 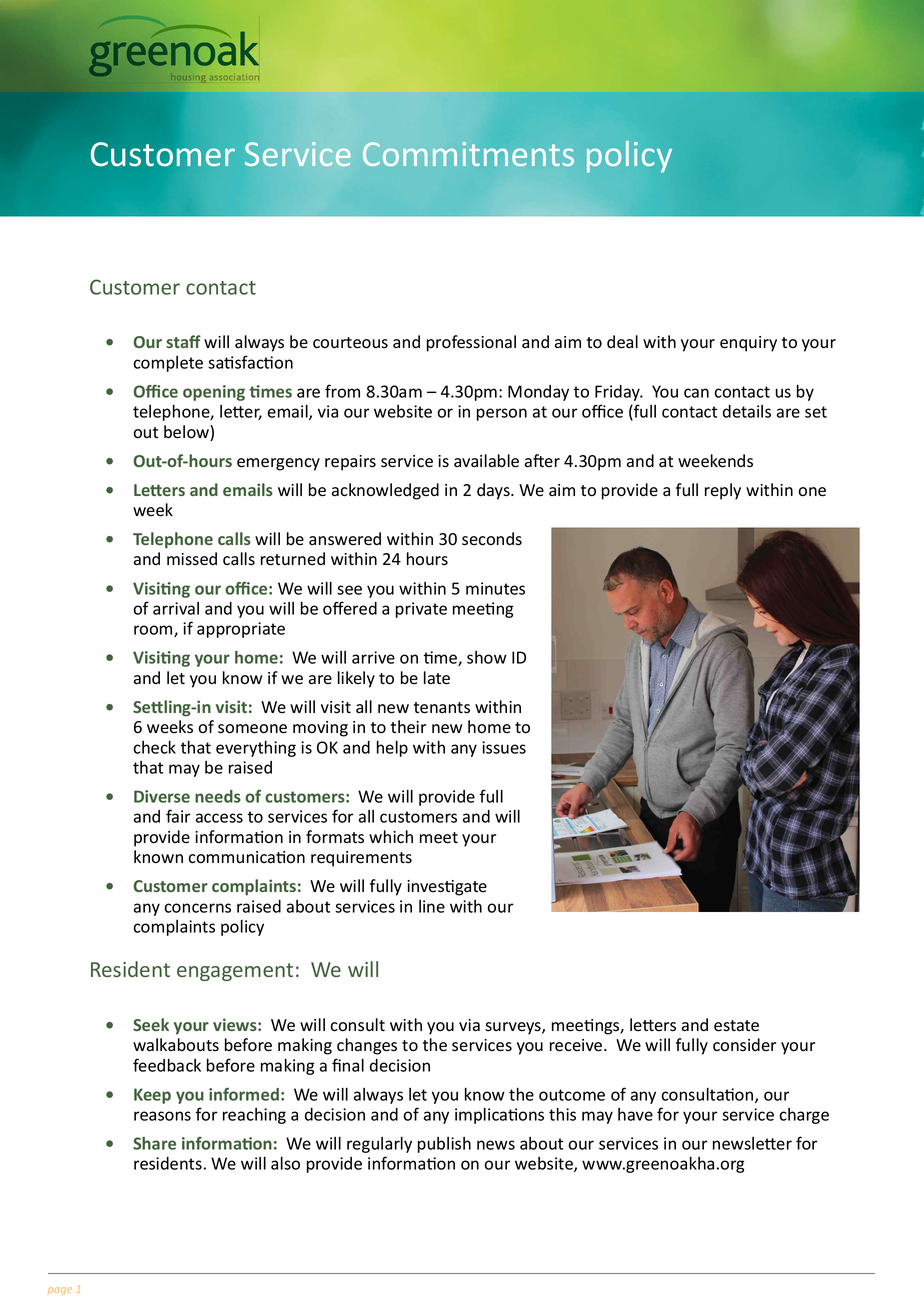 I want to click on issues, so click(x=504, y=747).
